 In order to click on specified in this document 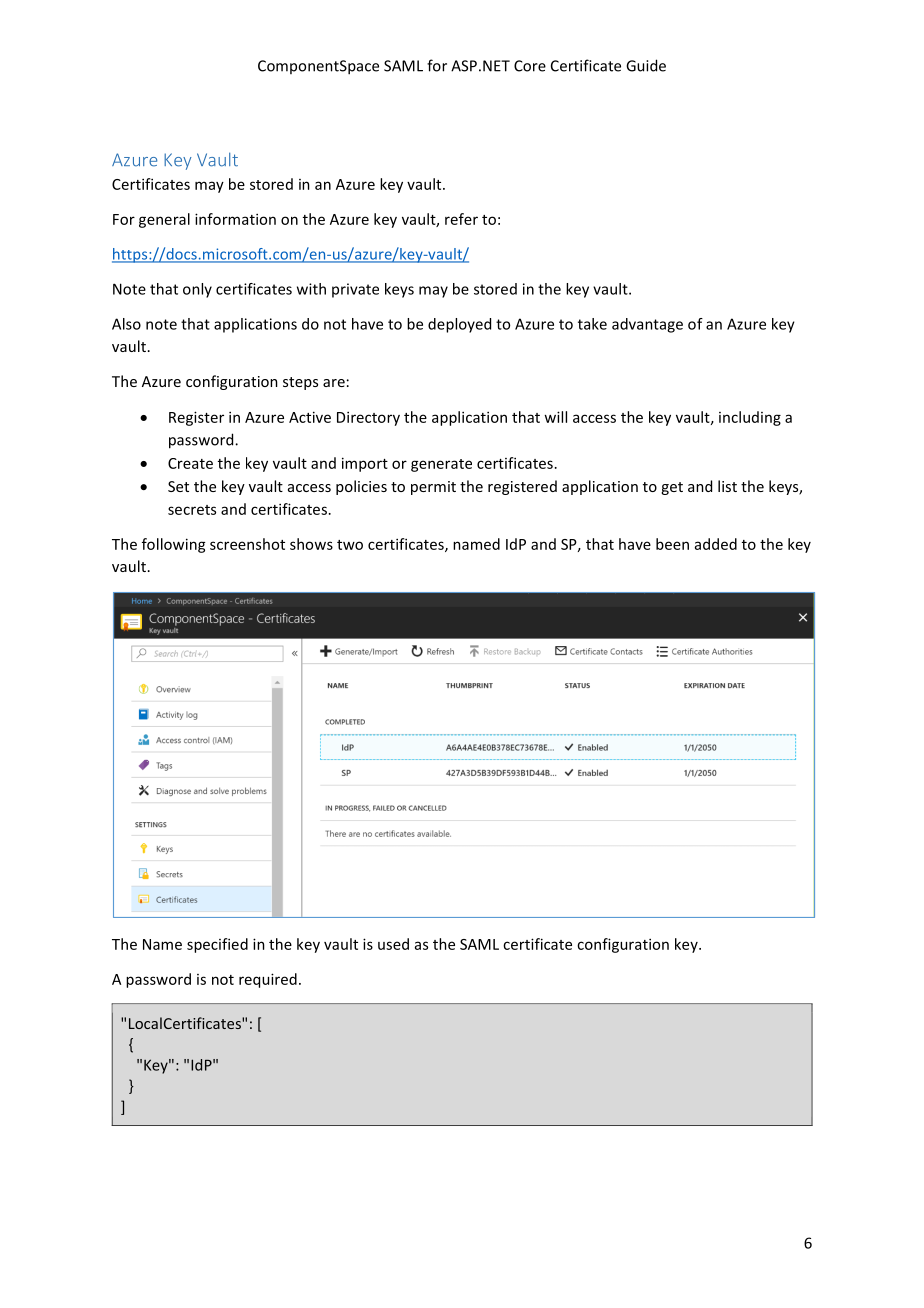, I will do `click(217, 945)`.
